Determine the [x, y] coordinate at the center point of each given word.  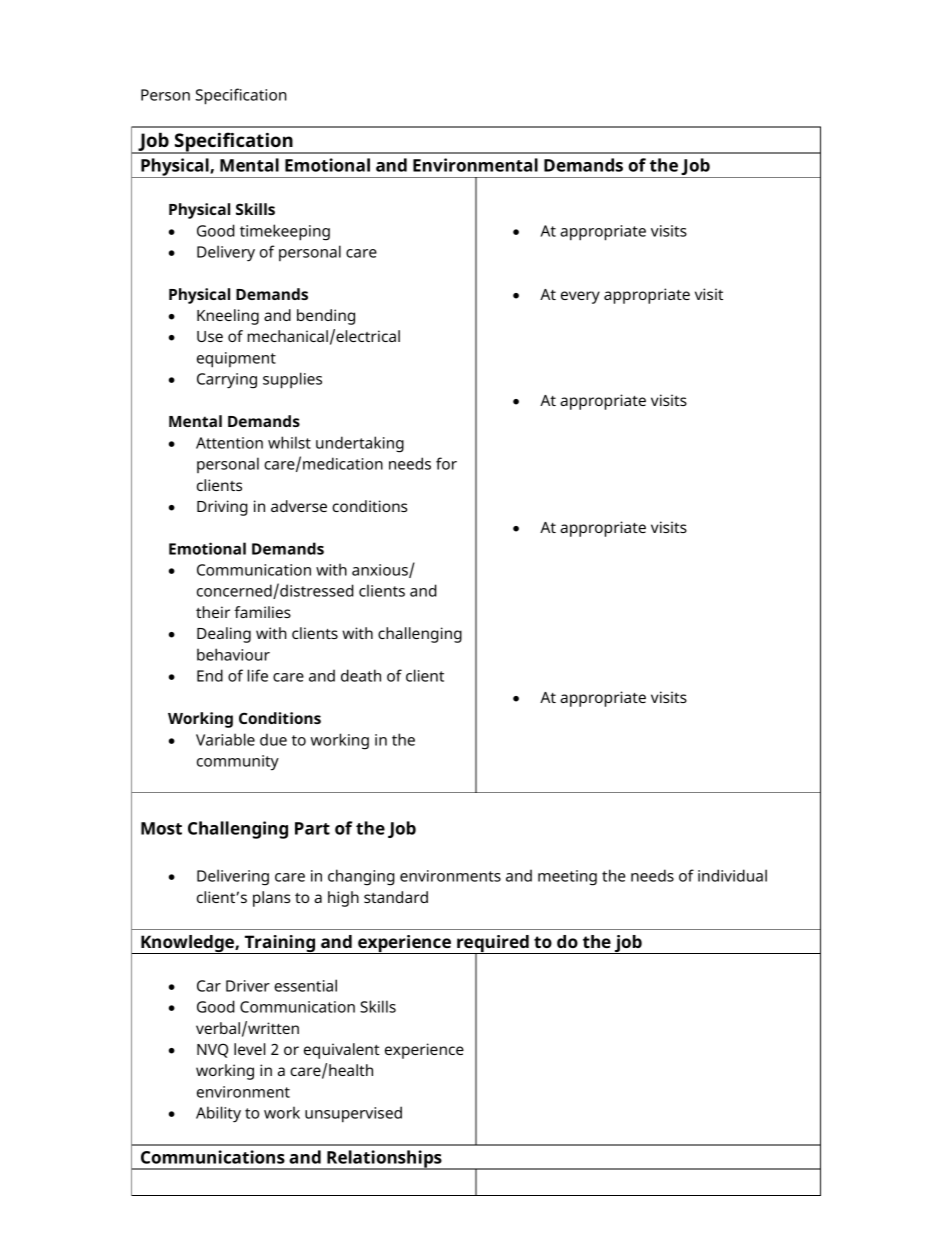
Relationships [384, 1160]
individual [732, 875]
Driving [222, 508]
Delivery [226, 253]
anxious [381, 571]
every [580, 297]
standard [396, 897]
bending [326, 317]
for [446, 463]
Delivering [233, 877]
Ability [218, 1114]
